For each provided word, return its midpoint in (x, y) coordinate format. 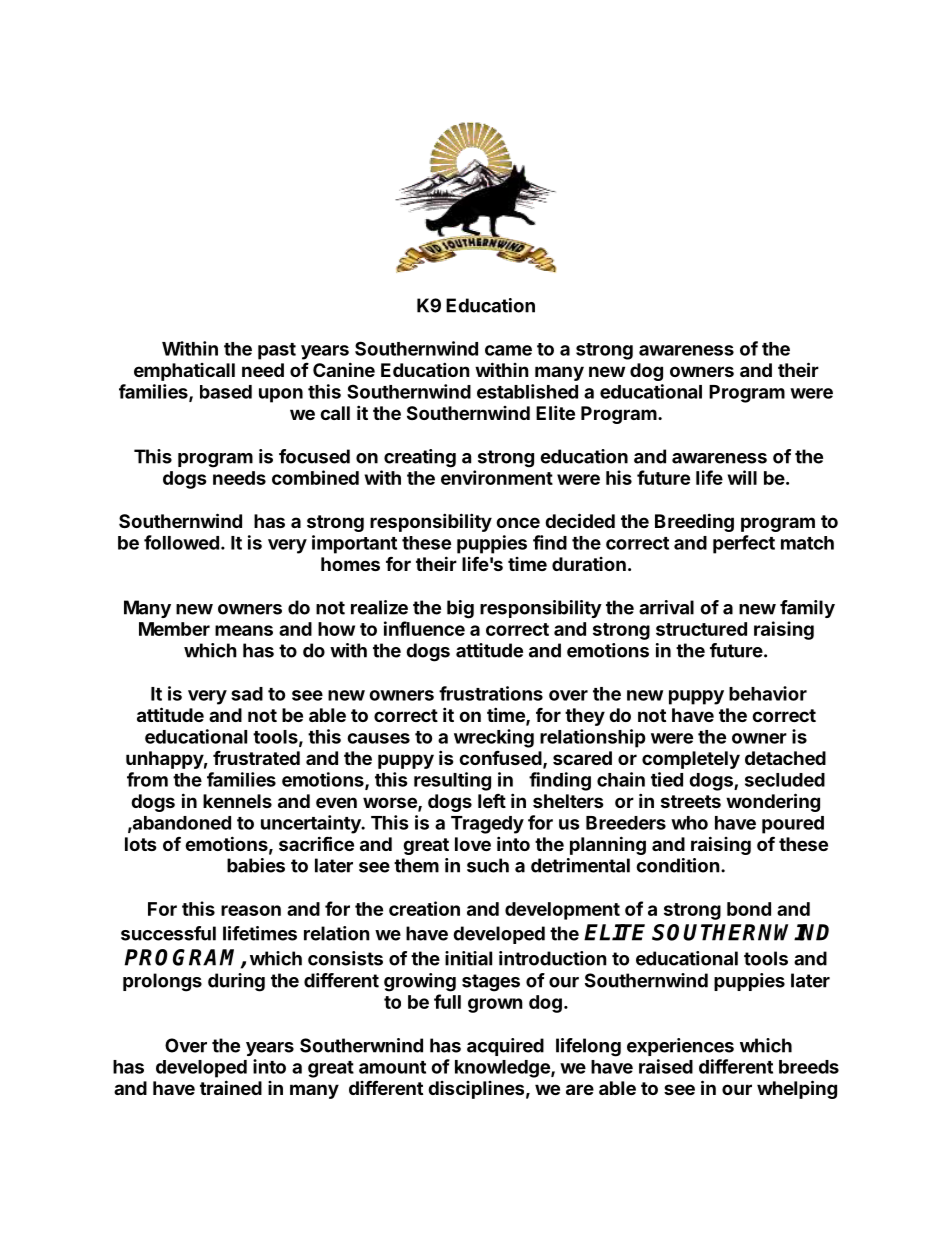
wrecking (494, 738)
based (226, 392)
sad (247, 694)
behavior (768, 693)
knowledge (503, 1069)
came (508, 350)
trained (231, 1087)
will (742, 477)
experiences (680, 1047)
